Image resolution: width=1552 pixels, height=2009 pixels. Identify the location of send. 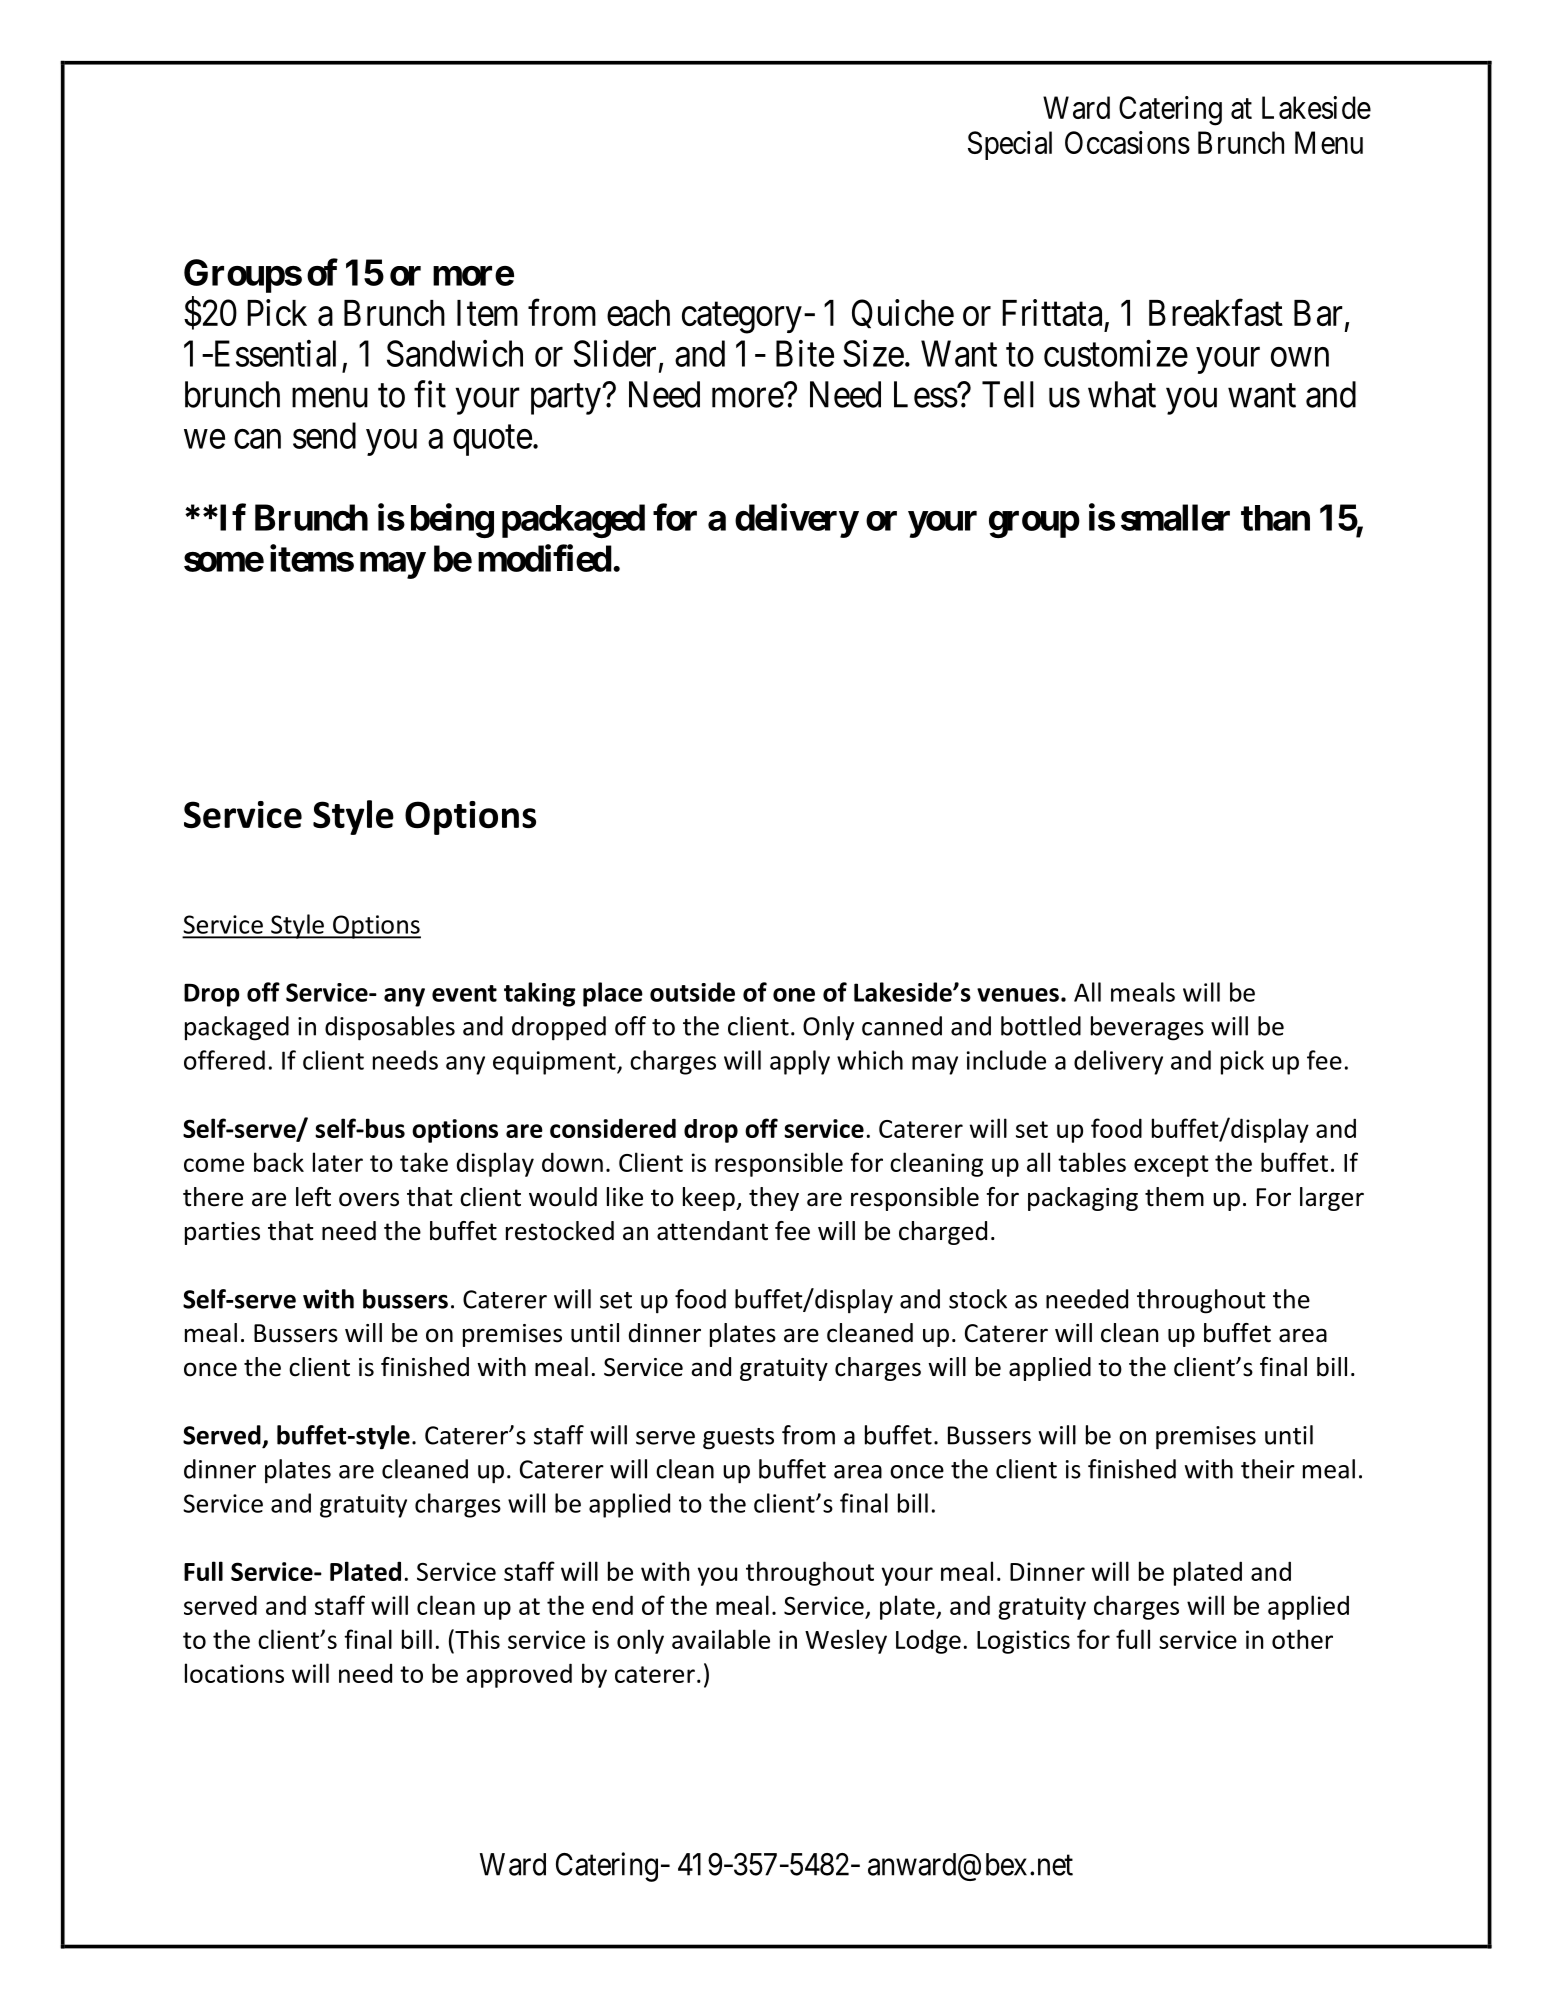
(324, 435).
